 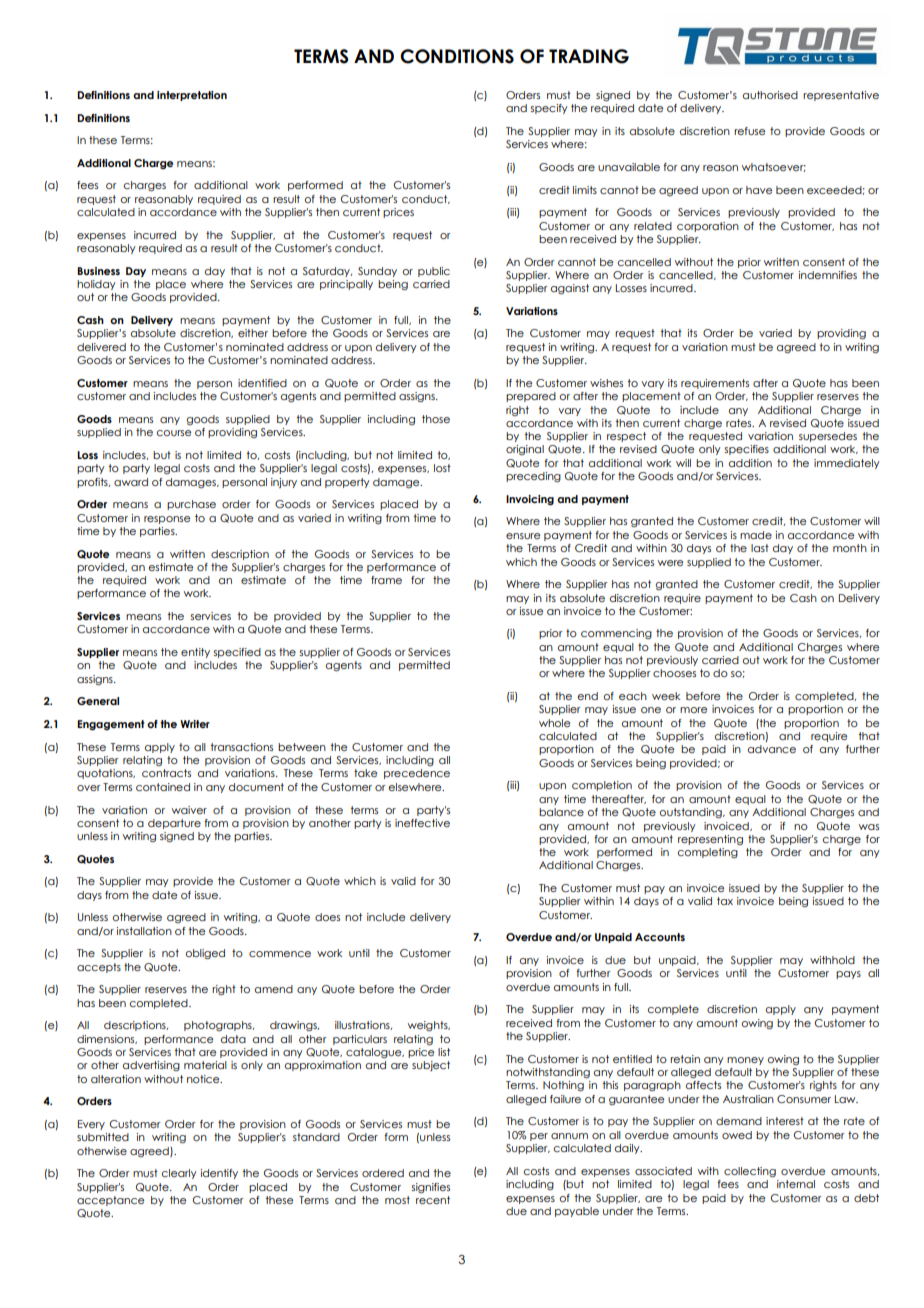 What do you see at coordinates (457, 56) in the image?
I see `CONDITIONS` at bounding box center [457, 56].
